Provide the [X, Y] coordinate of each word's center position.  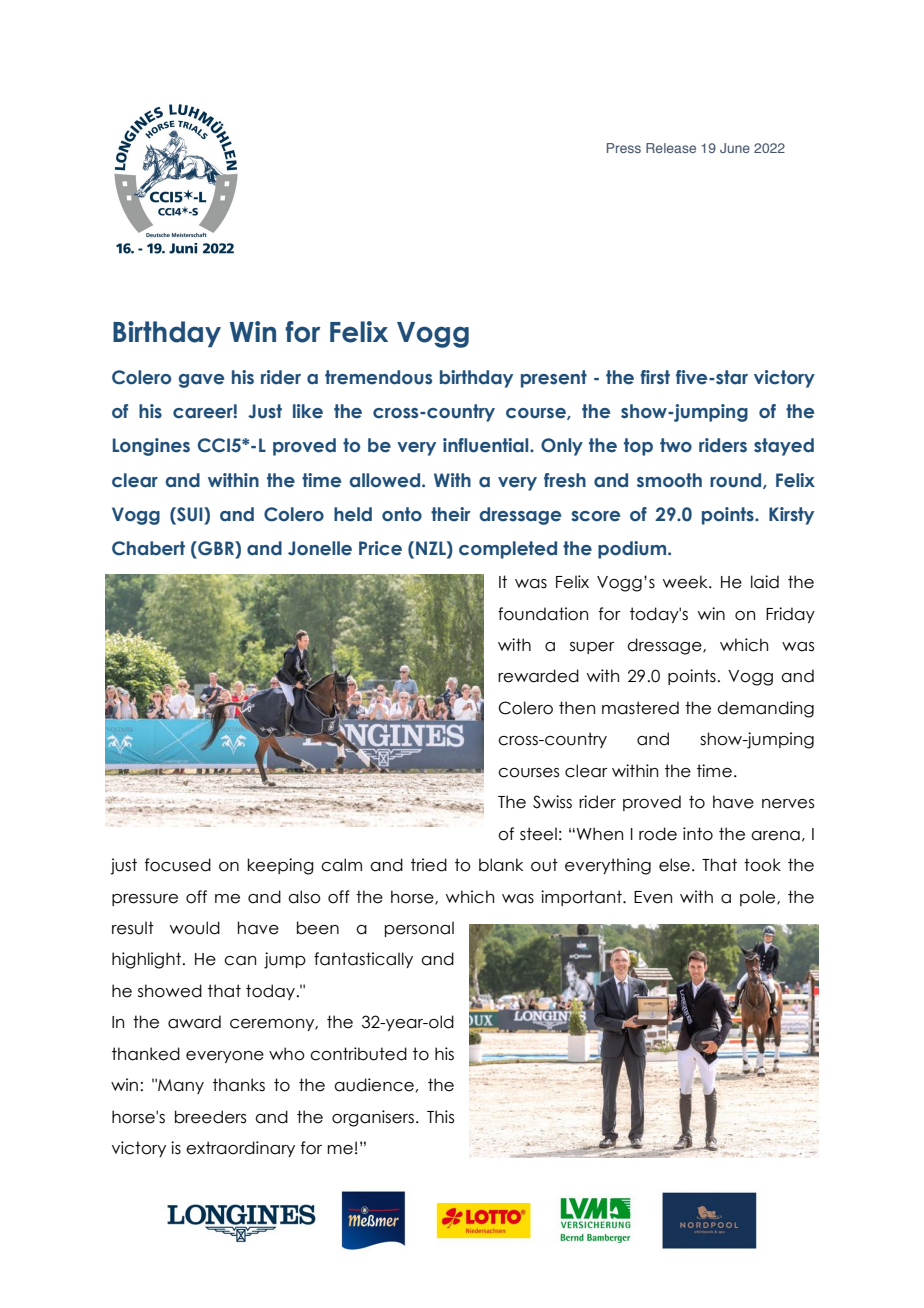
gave [201, 381]
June [735, 148]
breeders [211, 1117]
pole [759, 898]
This [441, 1117]
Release [671, 148]
